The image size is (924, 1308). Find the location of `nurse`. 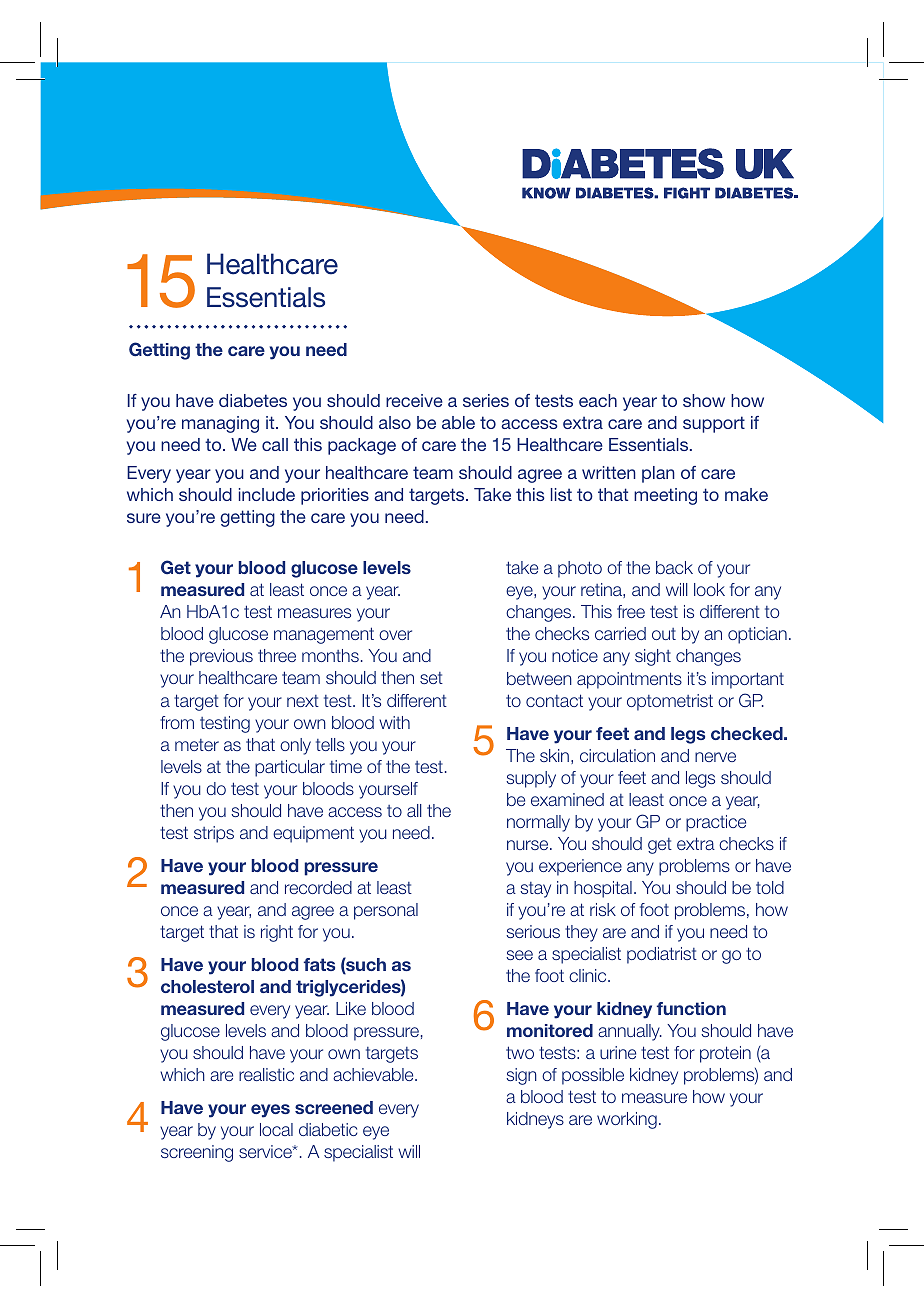

nurse is located at coordinates (529, 845).
